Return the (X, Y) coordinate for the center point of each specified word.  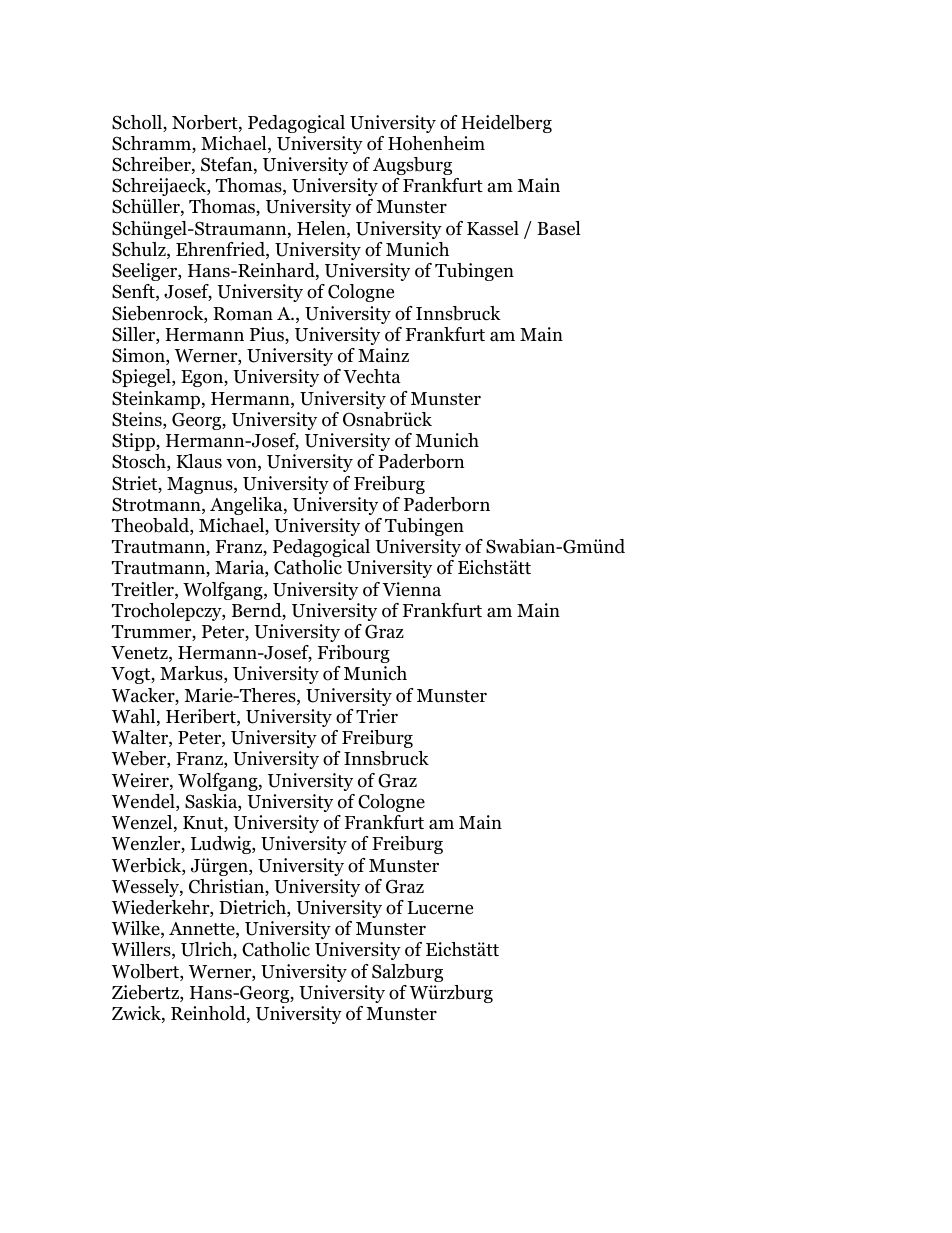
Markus (192, 674)
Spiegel (142, 378)
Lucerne (440, 908)
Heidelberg (506, 124)
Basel (559, 228)
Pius (268, 335)
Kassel (493, 228)
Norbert (206, 123)
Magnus (201, 485)
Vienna (411, 589)
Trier (377, 716)
